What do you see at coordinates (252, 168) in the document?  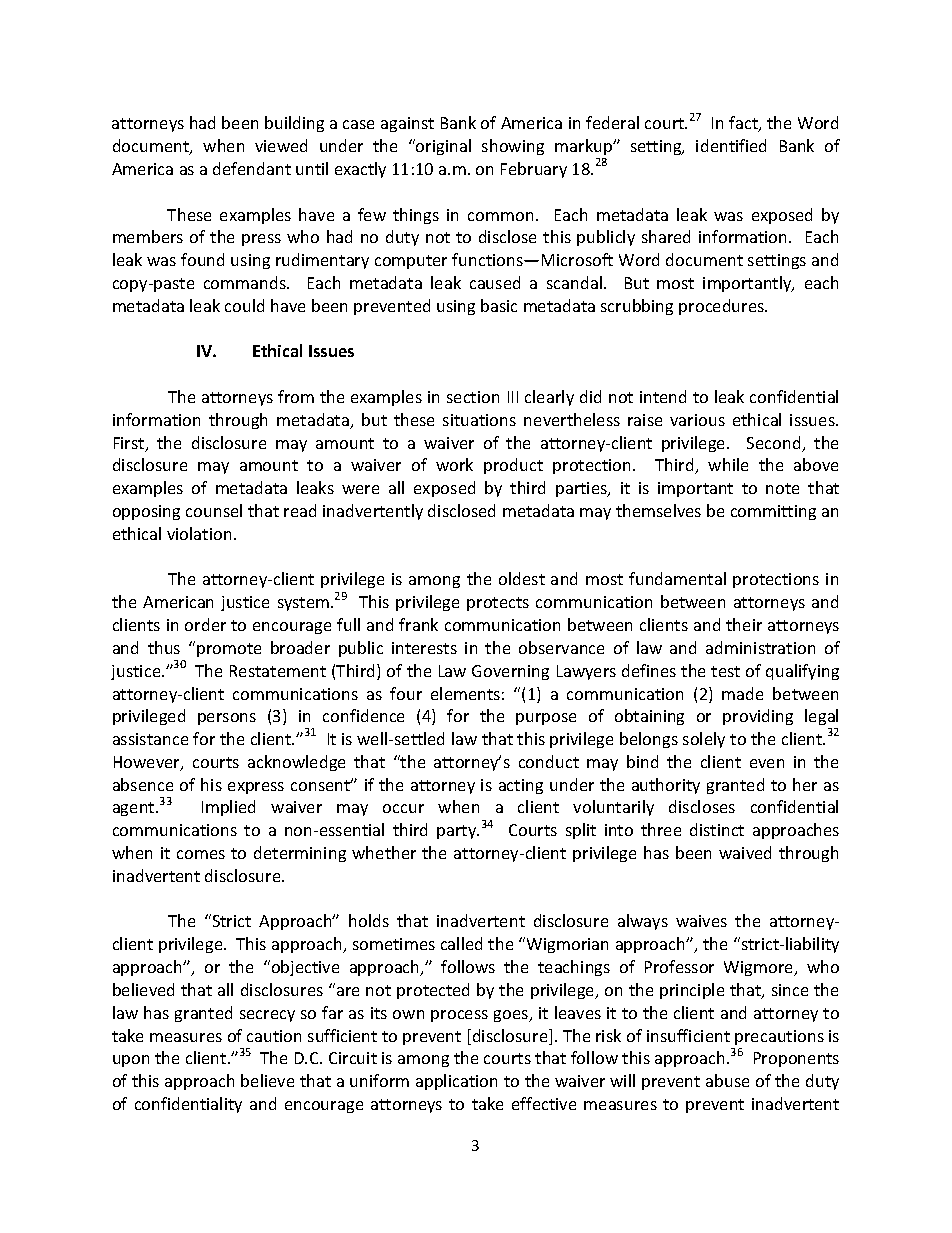 I see `defendant` at bounding box center [252, 168].
